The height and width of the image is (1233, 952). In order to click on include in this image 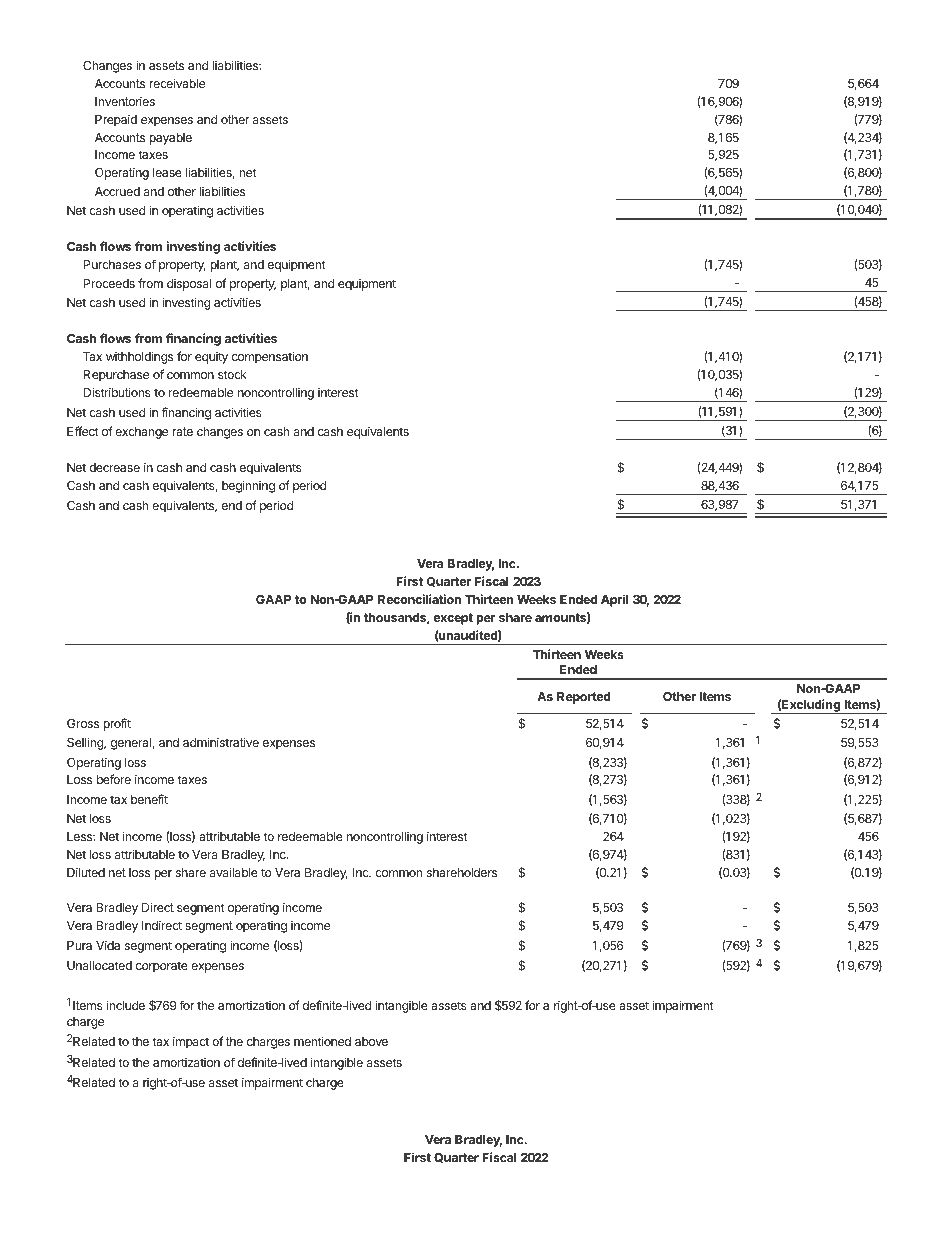, I will do `click(126, 1005)`.
